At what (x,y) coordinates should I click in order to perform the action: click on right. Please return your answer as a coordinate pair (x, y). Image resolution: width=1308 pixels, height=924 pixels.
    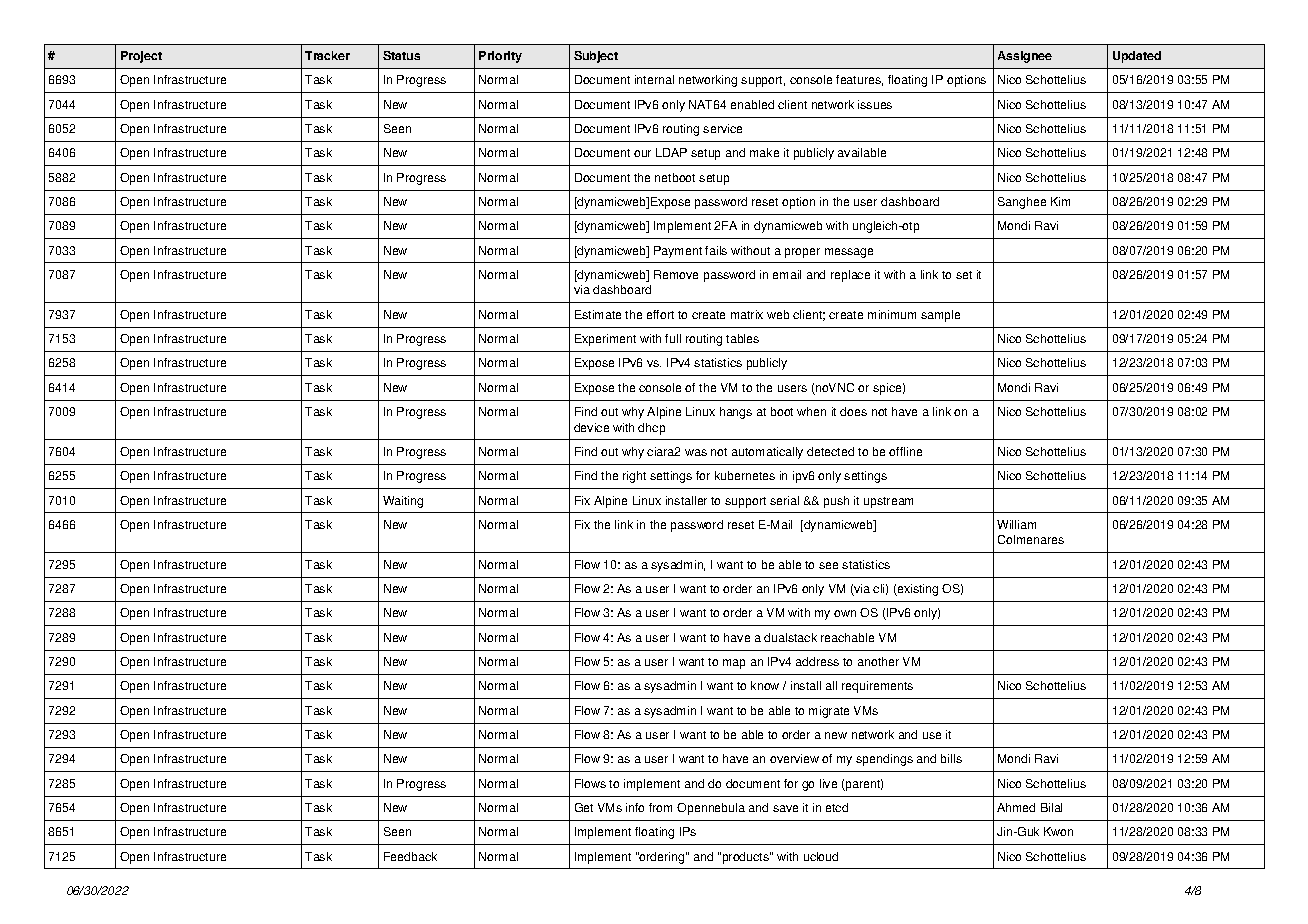
    Looking at the image, I should click on (634, 477).
